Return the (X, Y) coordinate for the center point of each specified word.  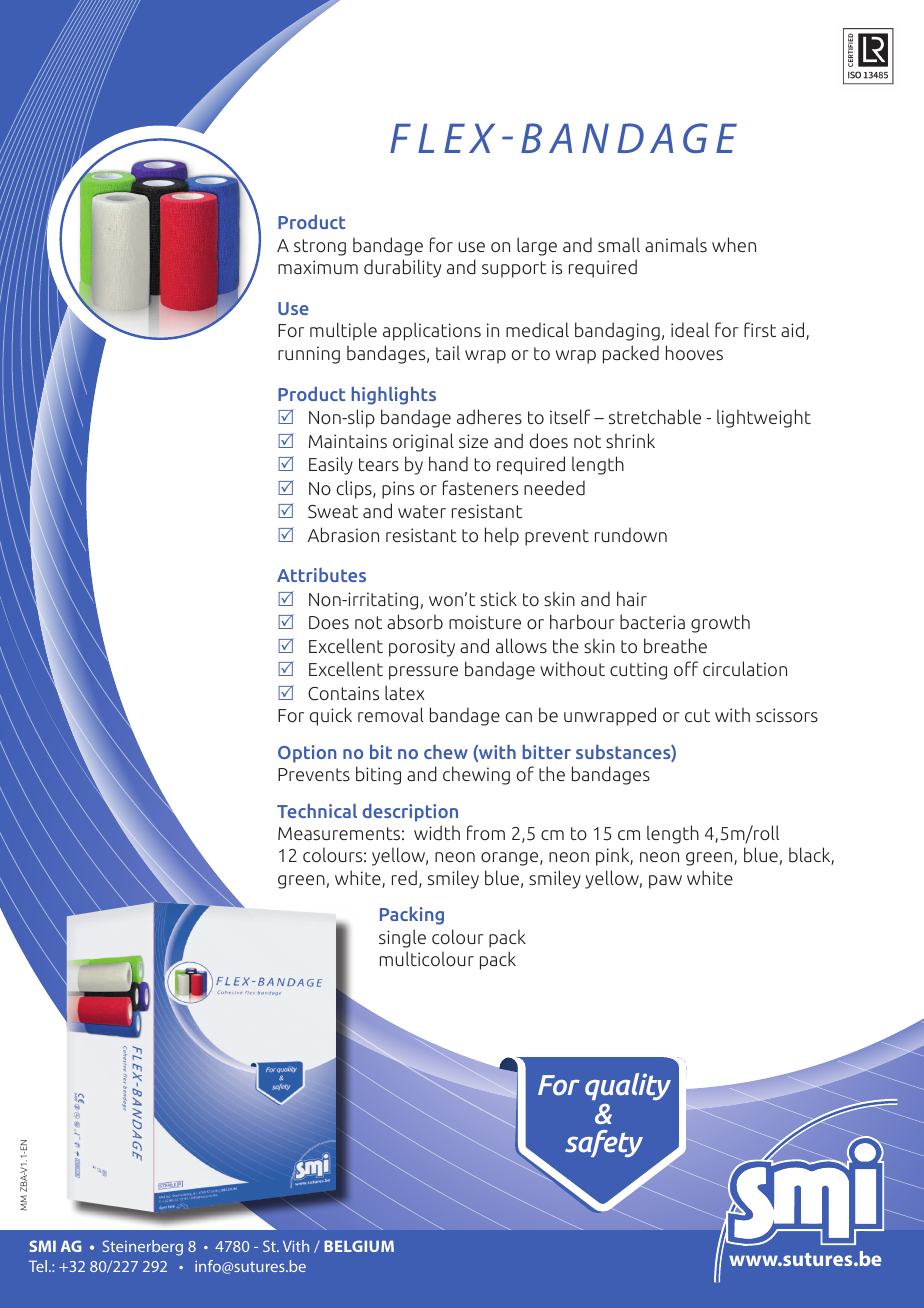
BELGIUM (359, 1246)
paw (665, 882)
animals (676, 244)
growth (720, 623)
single (402, 938)
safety (604, 1143)
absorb (415, 622)
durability (402, 268)
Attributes (321, 575)
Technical (317, 810)
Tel (39, 1266)
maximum (318, 267)
